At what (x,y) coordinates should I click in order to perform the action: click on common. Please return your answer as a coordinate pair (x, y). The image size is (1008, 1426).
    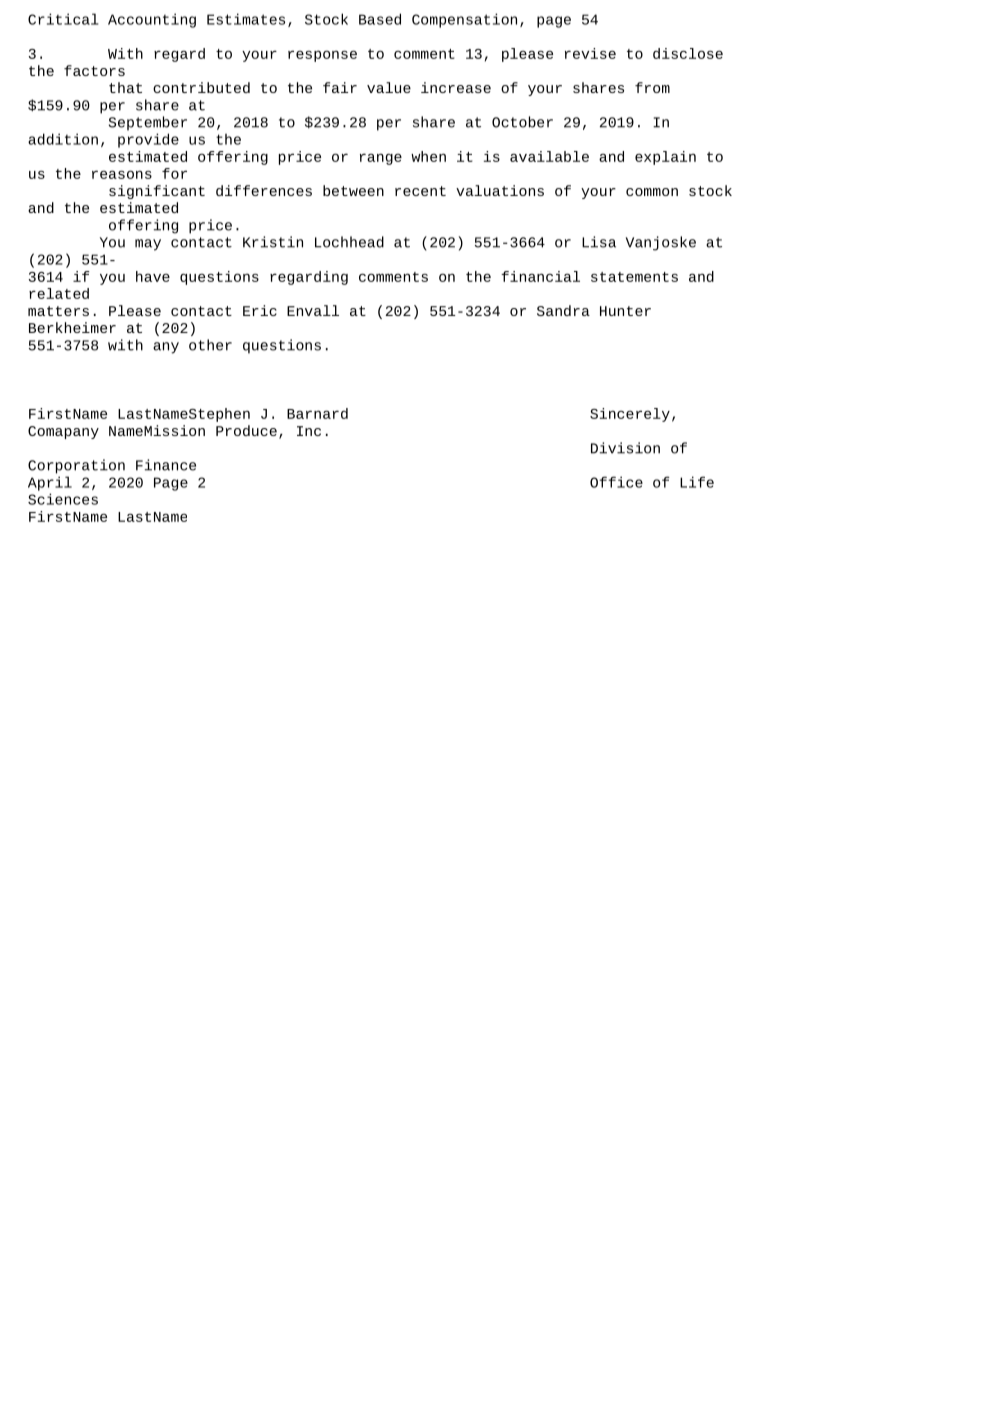
    Looking at the image, I should click on (652, 192).
